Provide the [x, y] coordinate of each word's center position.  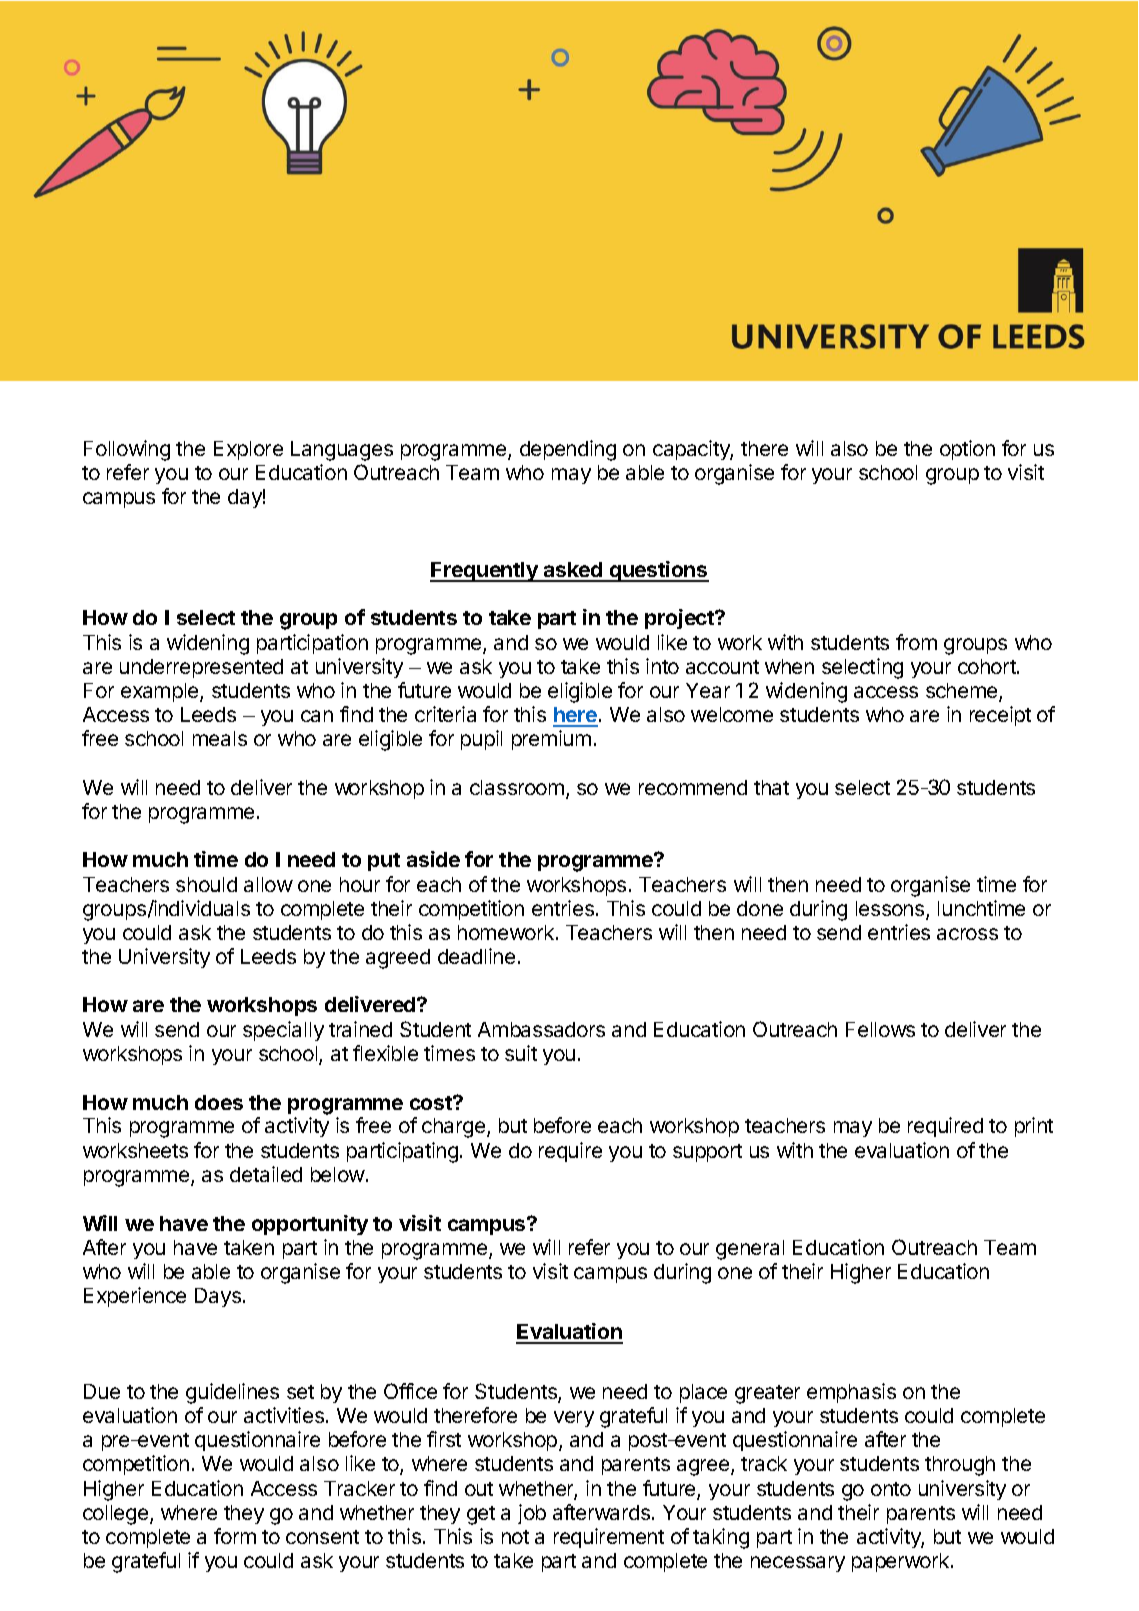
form [235, 1536]
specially [283, 1031]
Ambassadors [541, 1029]
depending [568, 450]
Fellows [880, 1029]
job [532, 1514]
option [967, 450]
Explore [248, 450]
